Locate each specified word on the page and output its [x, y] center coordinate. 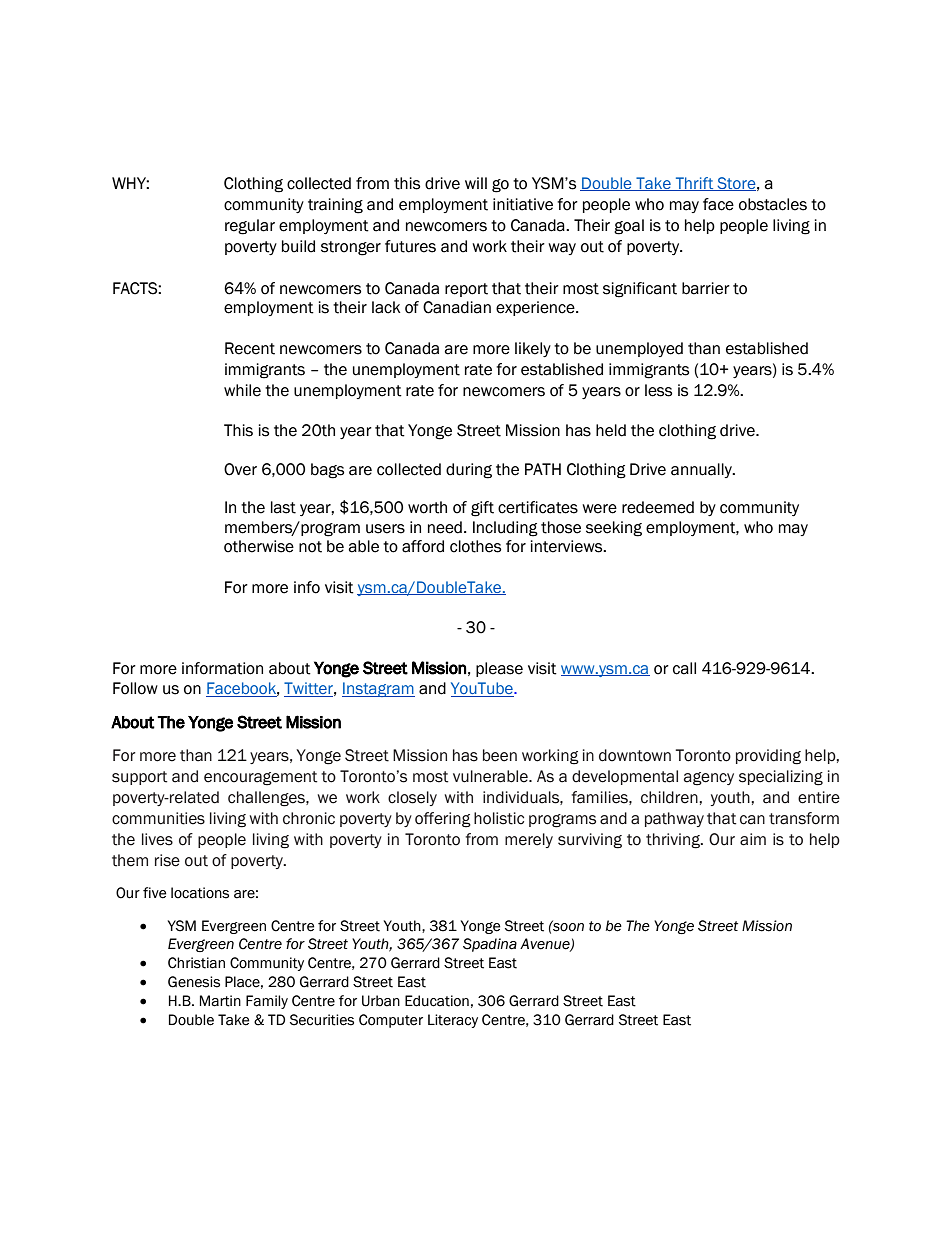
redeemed [658, 507]
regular [250, 227]
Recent [250, 348]
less [658, 390]
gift [482, 509]
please [499, 669]
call [684, 668]
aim [753, 839]
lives [157, 839]
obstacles [773, 204]
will [476, 183]
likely [533, 349]
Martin [220, 1001]
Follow [135, 688]
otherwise [259, 546]
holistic [499, 818]
